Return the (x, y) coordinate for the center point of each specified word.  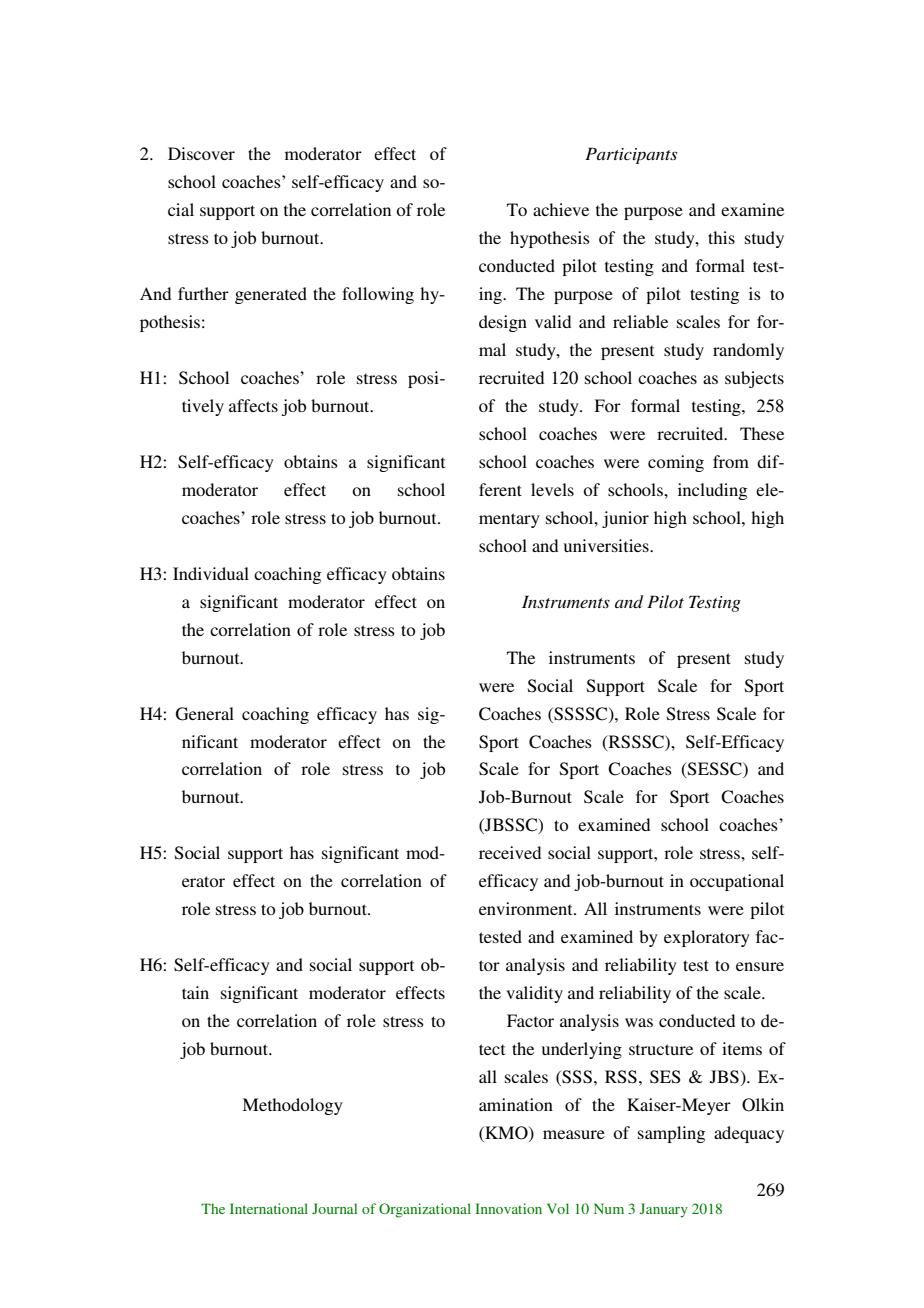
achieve (561, 209)
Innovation (508, 1208)
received (510, 852)
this (721, 237)
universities (607, 545)
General (205, 714)
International (269, 1208)
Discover (201, 153)
